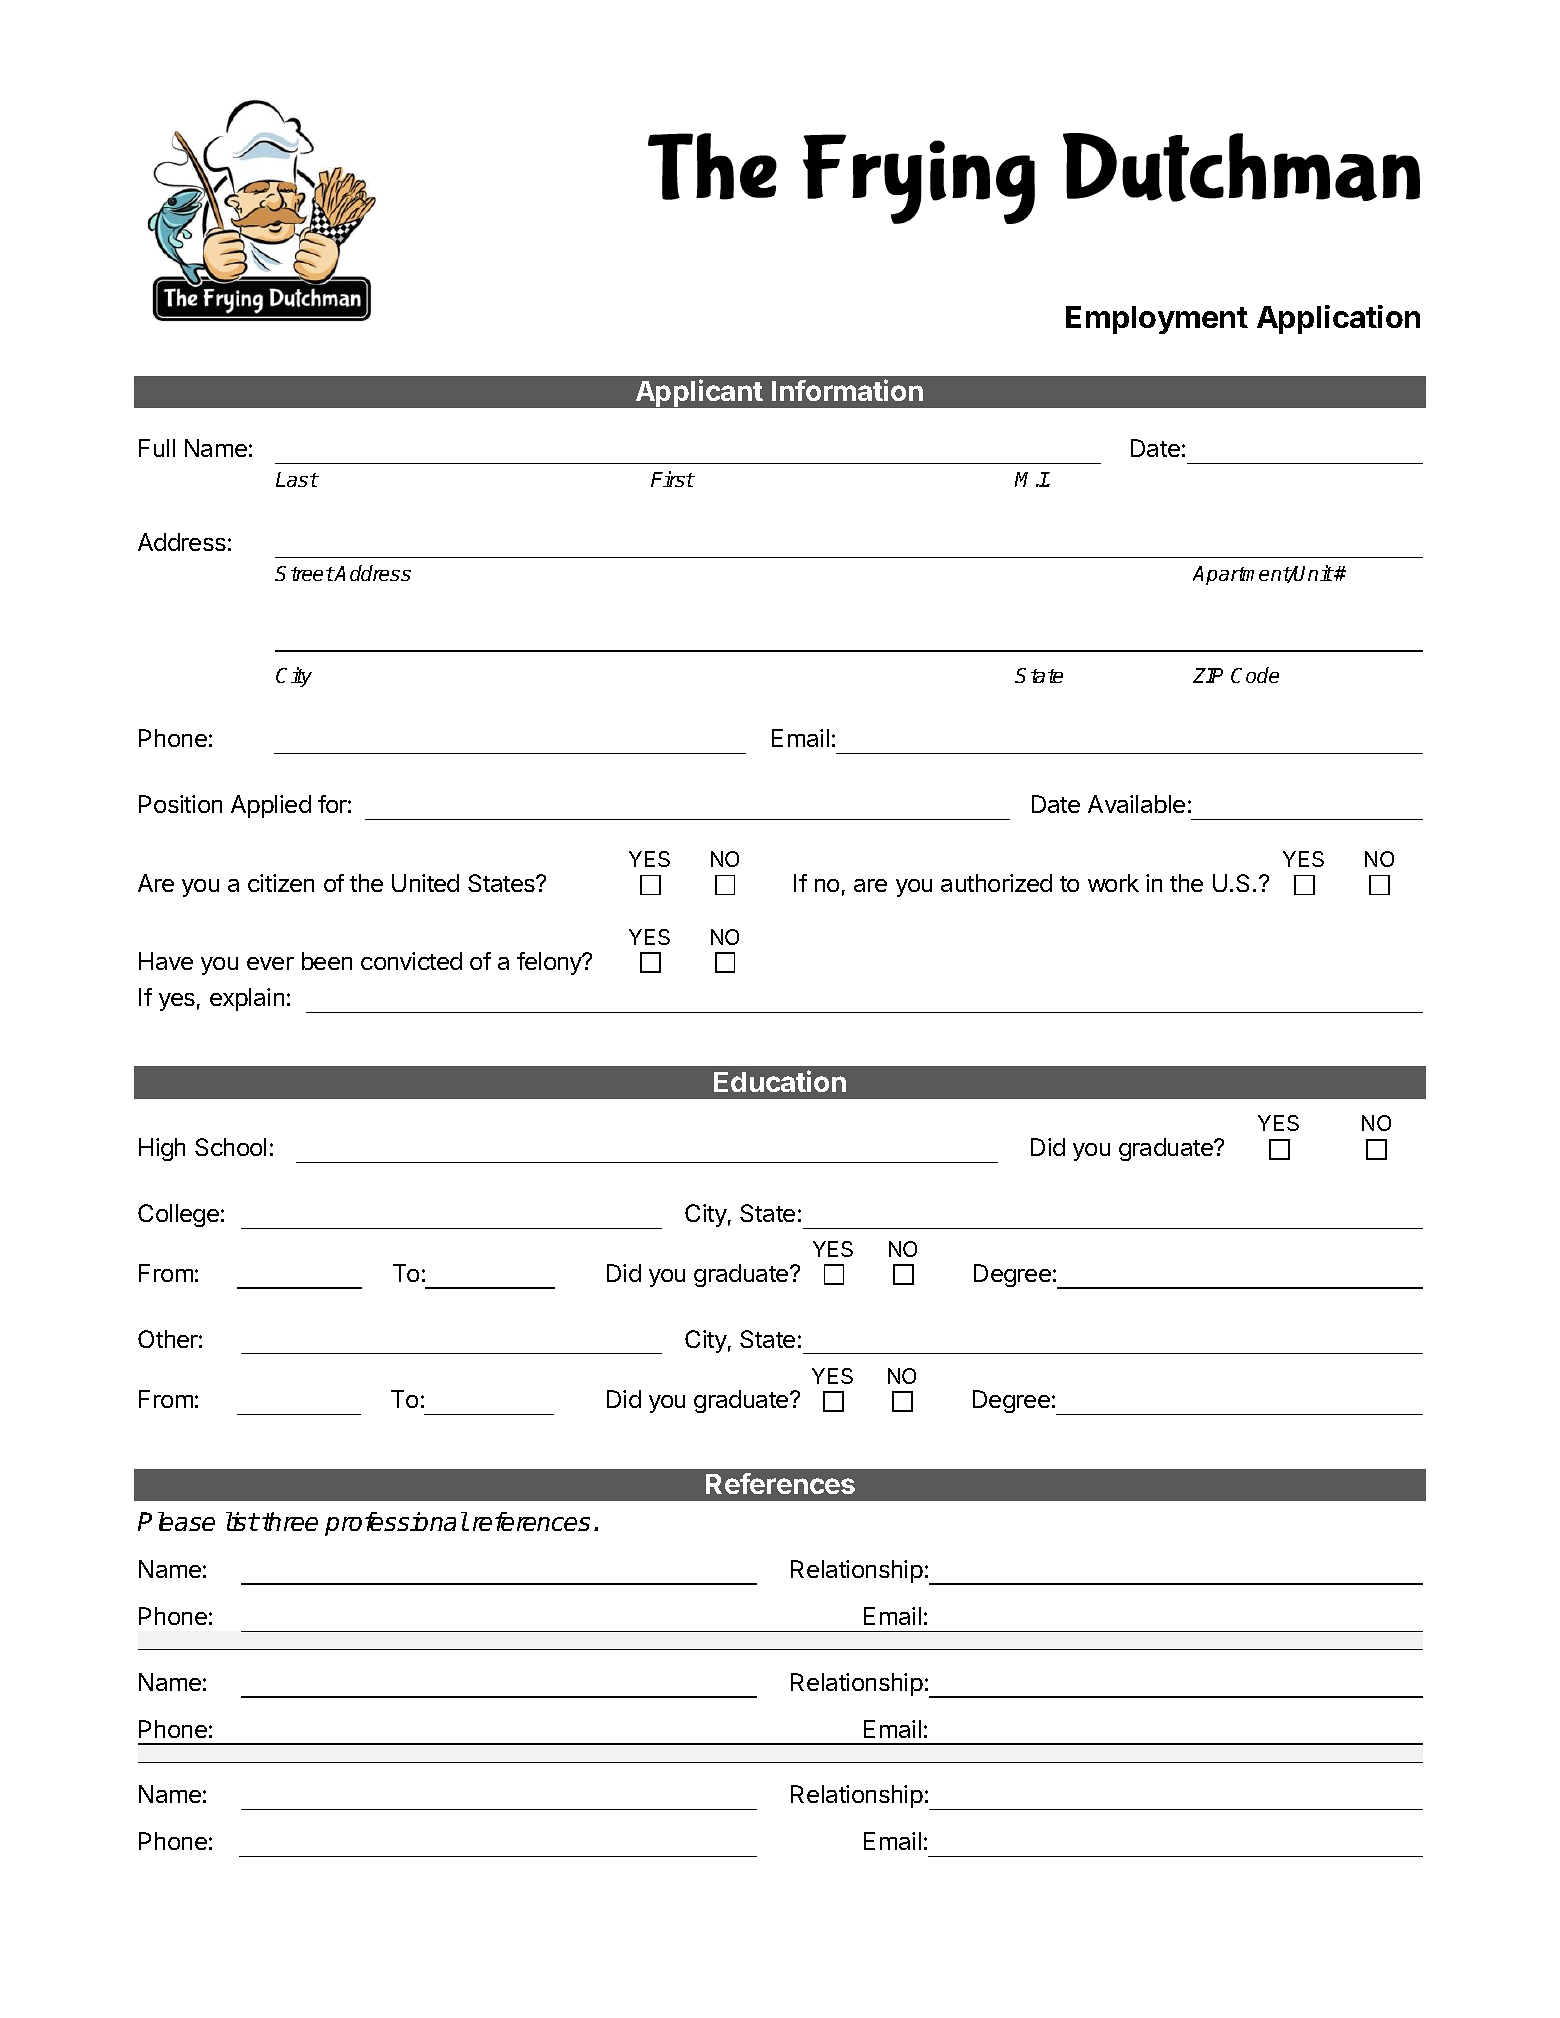 This screenshot has width=1560, height=2018. What do you see at coordinates (780, 1081) in the screenshot?
I see `Education` at bounding box center [780, 1081].
